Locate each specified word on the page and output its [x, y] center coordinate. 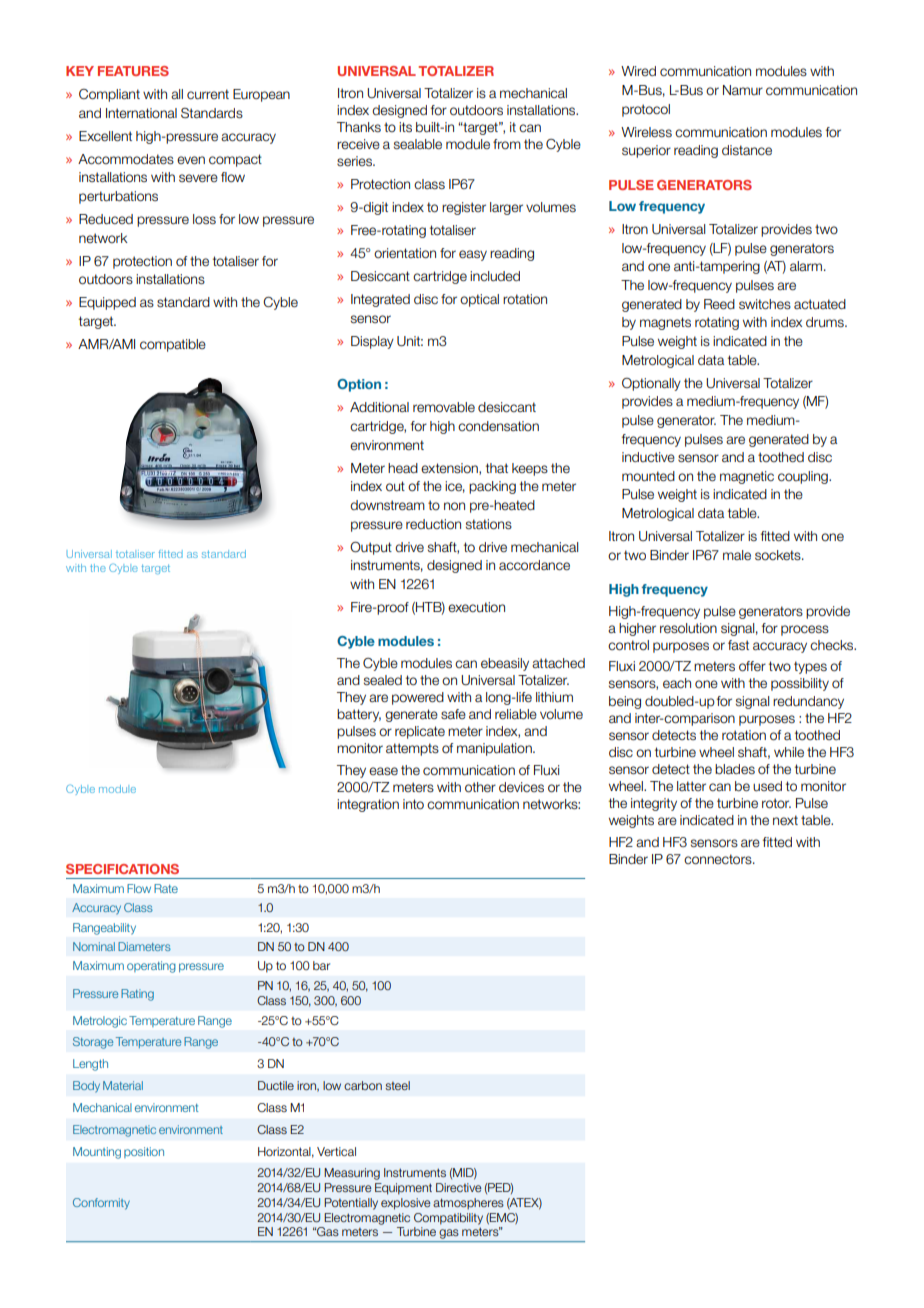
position [144, 1152]
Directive [459, 1187]
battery [359, 715]
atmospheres [468, 1204]
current [208, 94]
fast [738, 645]
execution [476, 607]
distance [747, 150]
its [405, 127]
